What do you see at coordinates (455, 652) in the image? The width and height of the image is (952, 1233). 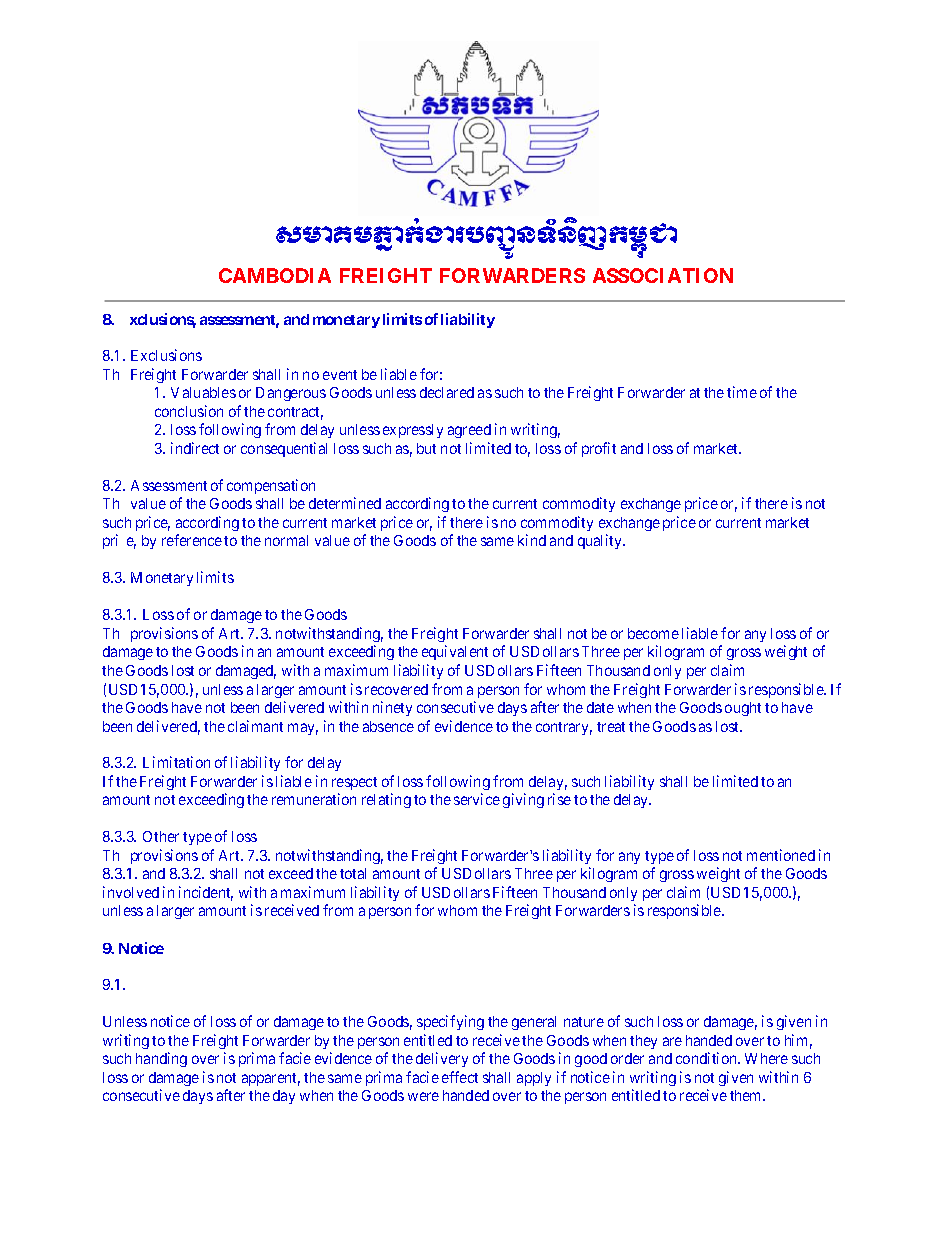 I see `equivalent` at bounding box center [455, 652].
